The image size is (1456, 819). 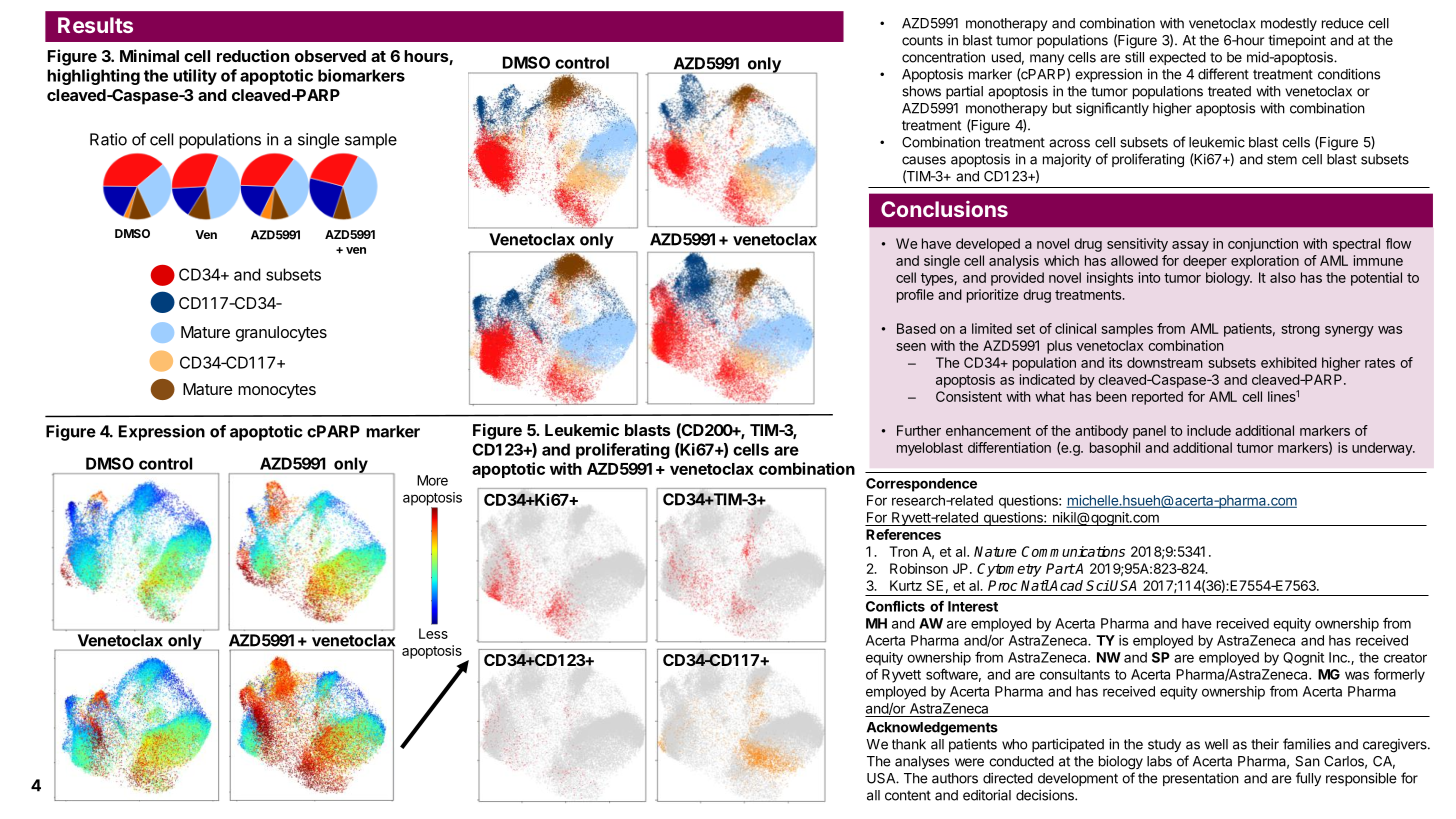 I want to click on Conclusions, so click(x=944, y=209).
